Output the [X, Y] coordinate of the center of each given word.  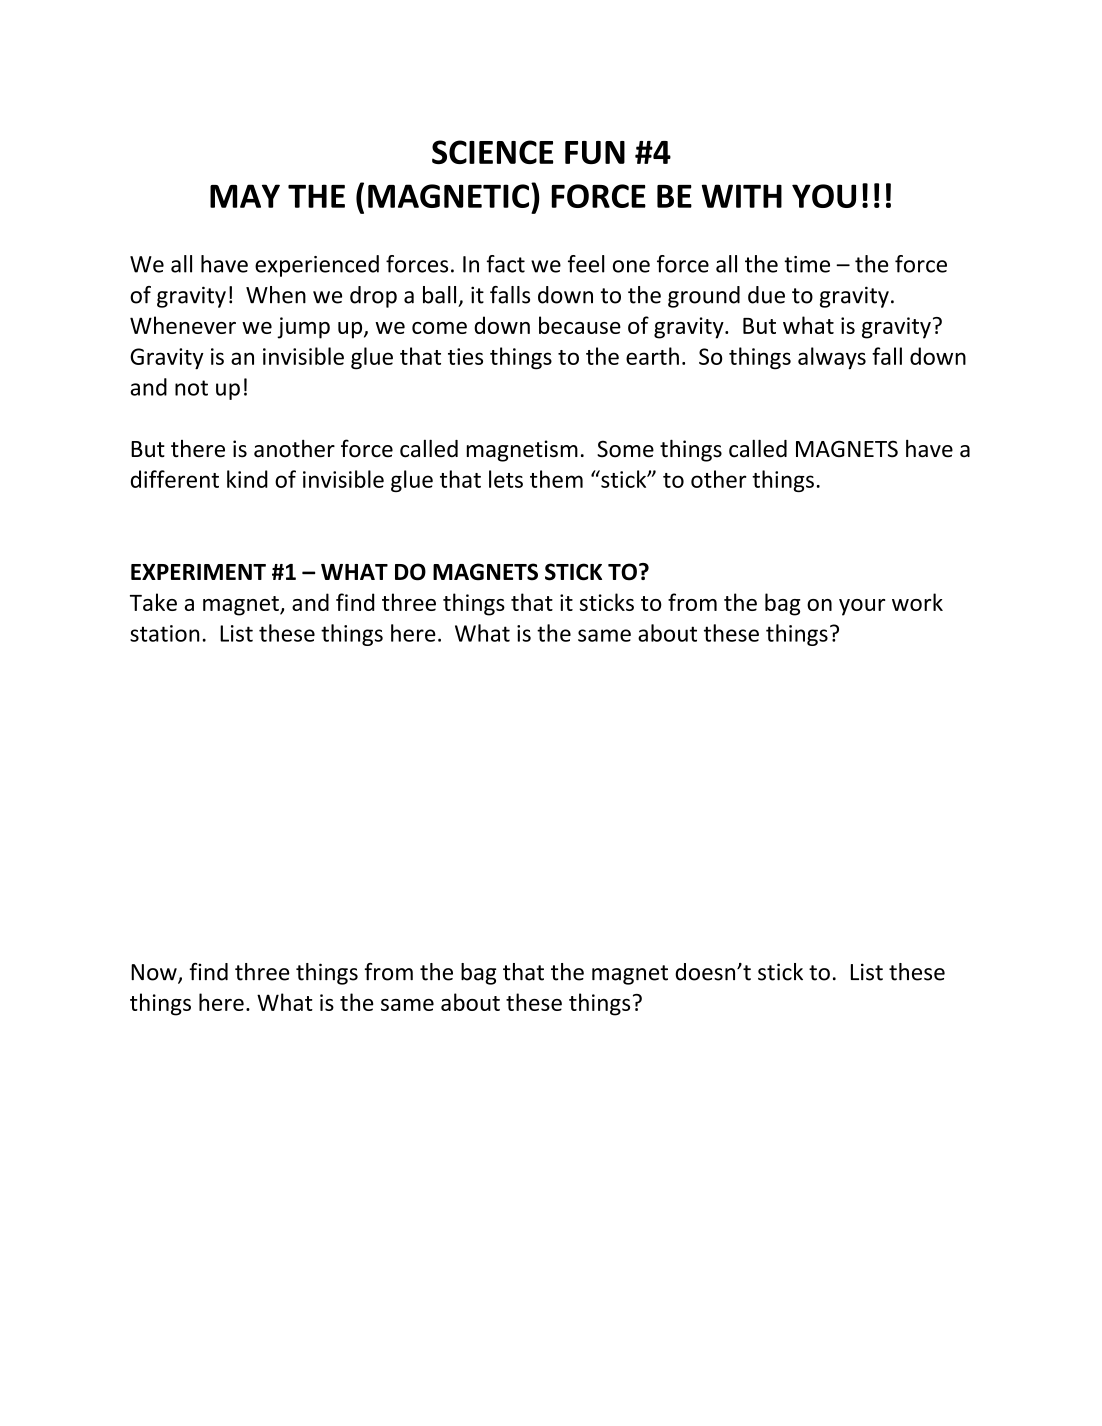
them [556, 479]
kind [247, 479]
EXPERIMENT [198, 572]
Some [625, 449]
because [580, 325]
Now [155, 973]
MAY [245, 196]
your [862, 607]
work [917, 602]
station [164, 633]
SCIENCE [492, 152]
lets [506, 479]
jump [303, 328]
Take [153, 602]
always [832, 358]
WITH [742, 196]
